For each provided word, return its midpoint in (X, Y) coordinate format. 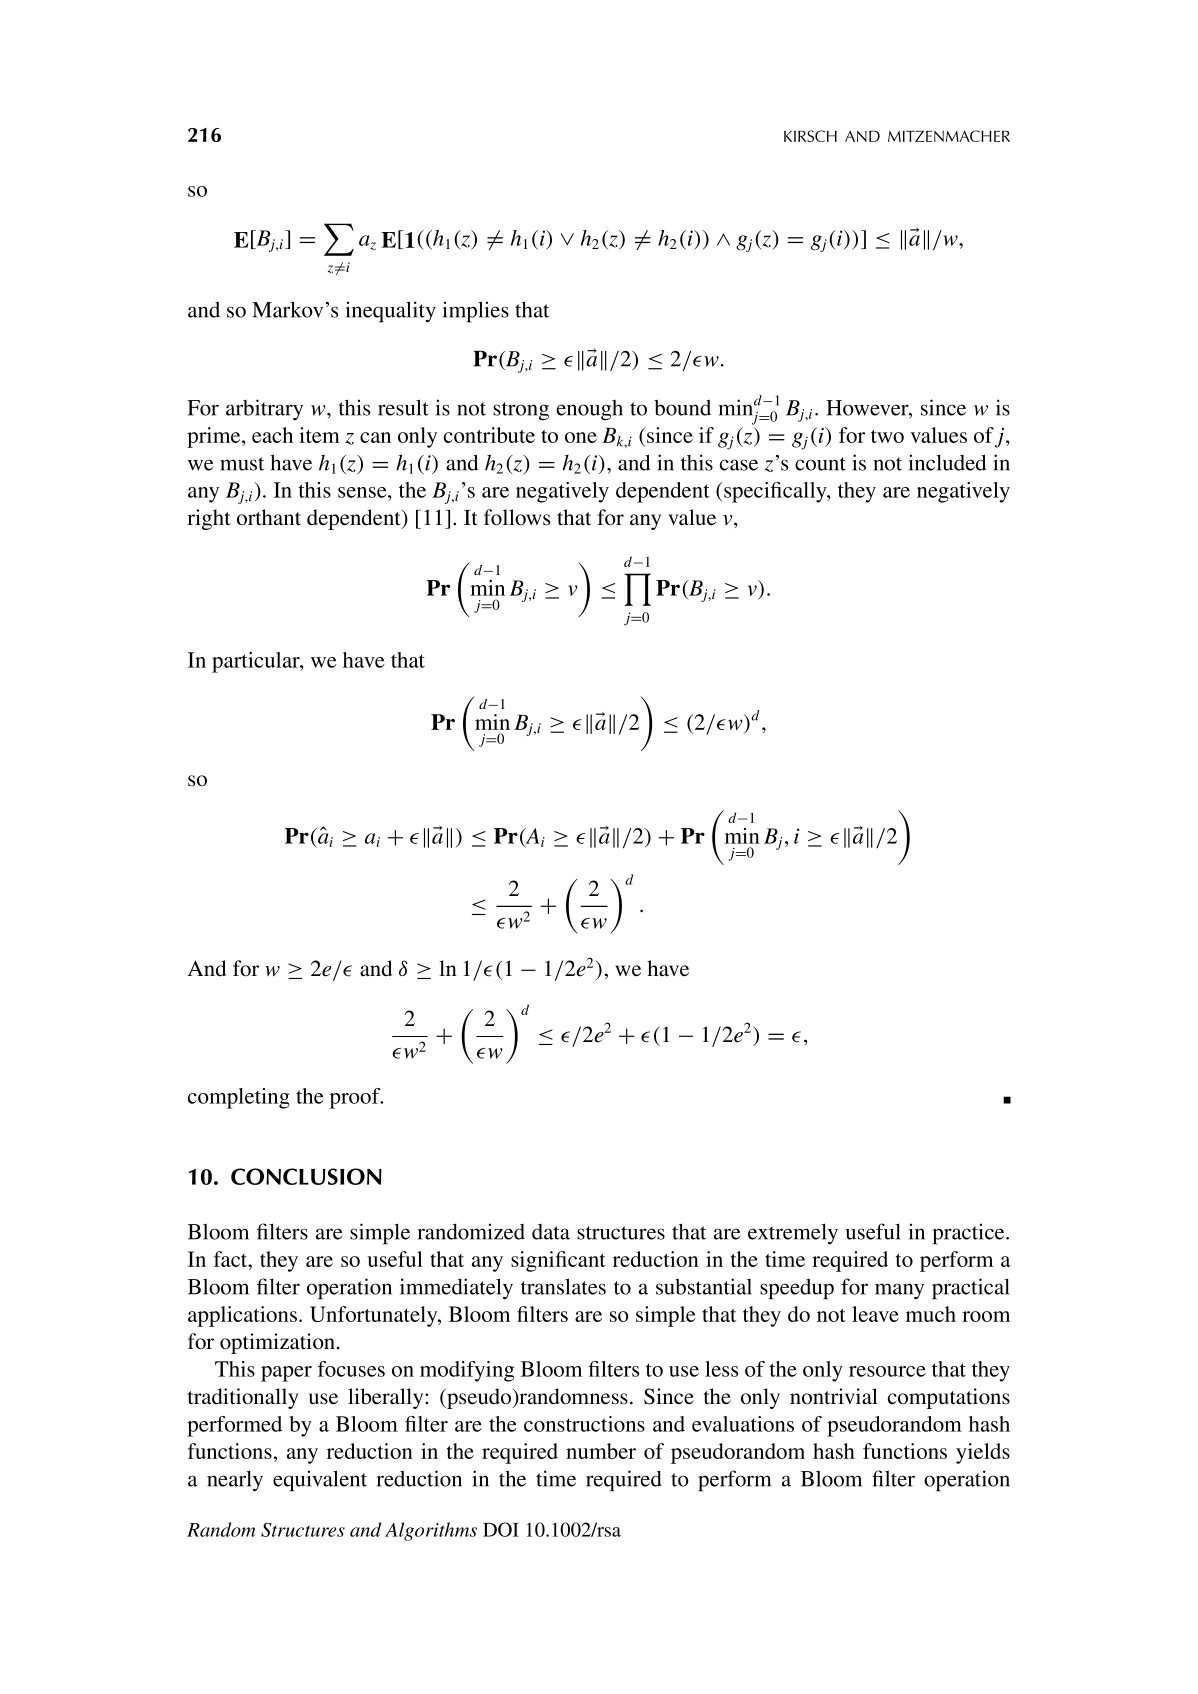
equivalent (320, 1481)
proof (356, 1098)
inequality (391, 312)
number (601, 1451)
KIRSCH (810, 136)
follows (517, 517)
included (947, 462)
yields (983, 1453)
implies (476, 312)
